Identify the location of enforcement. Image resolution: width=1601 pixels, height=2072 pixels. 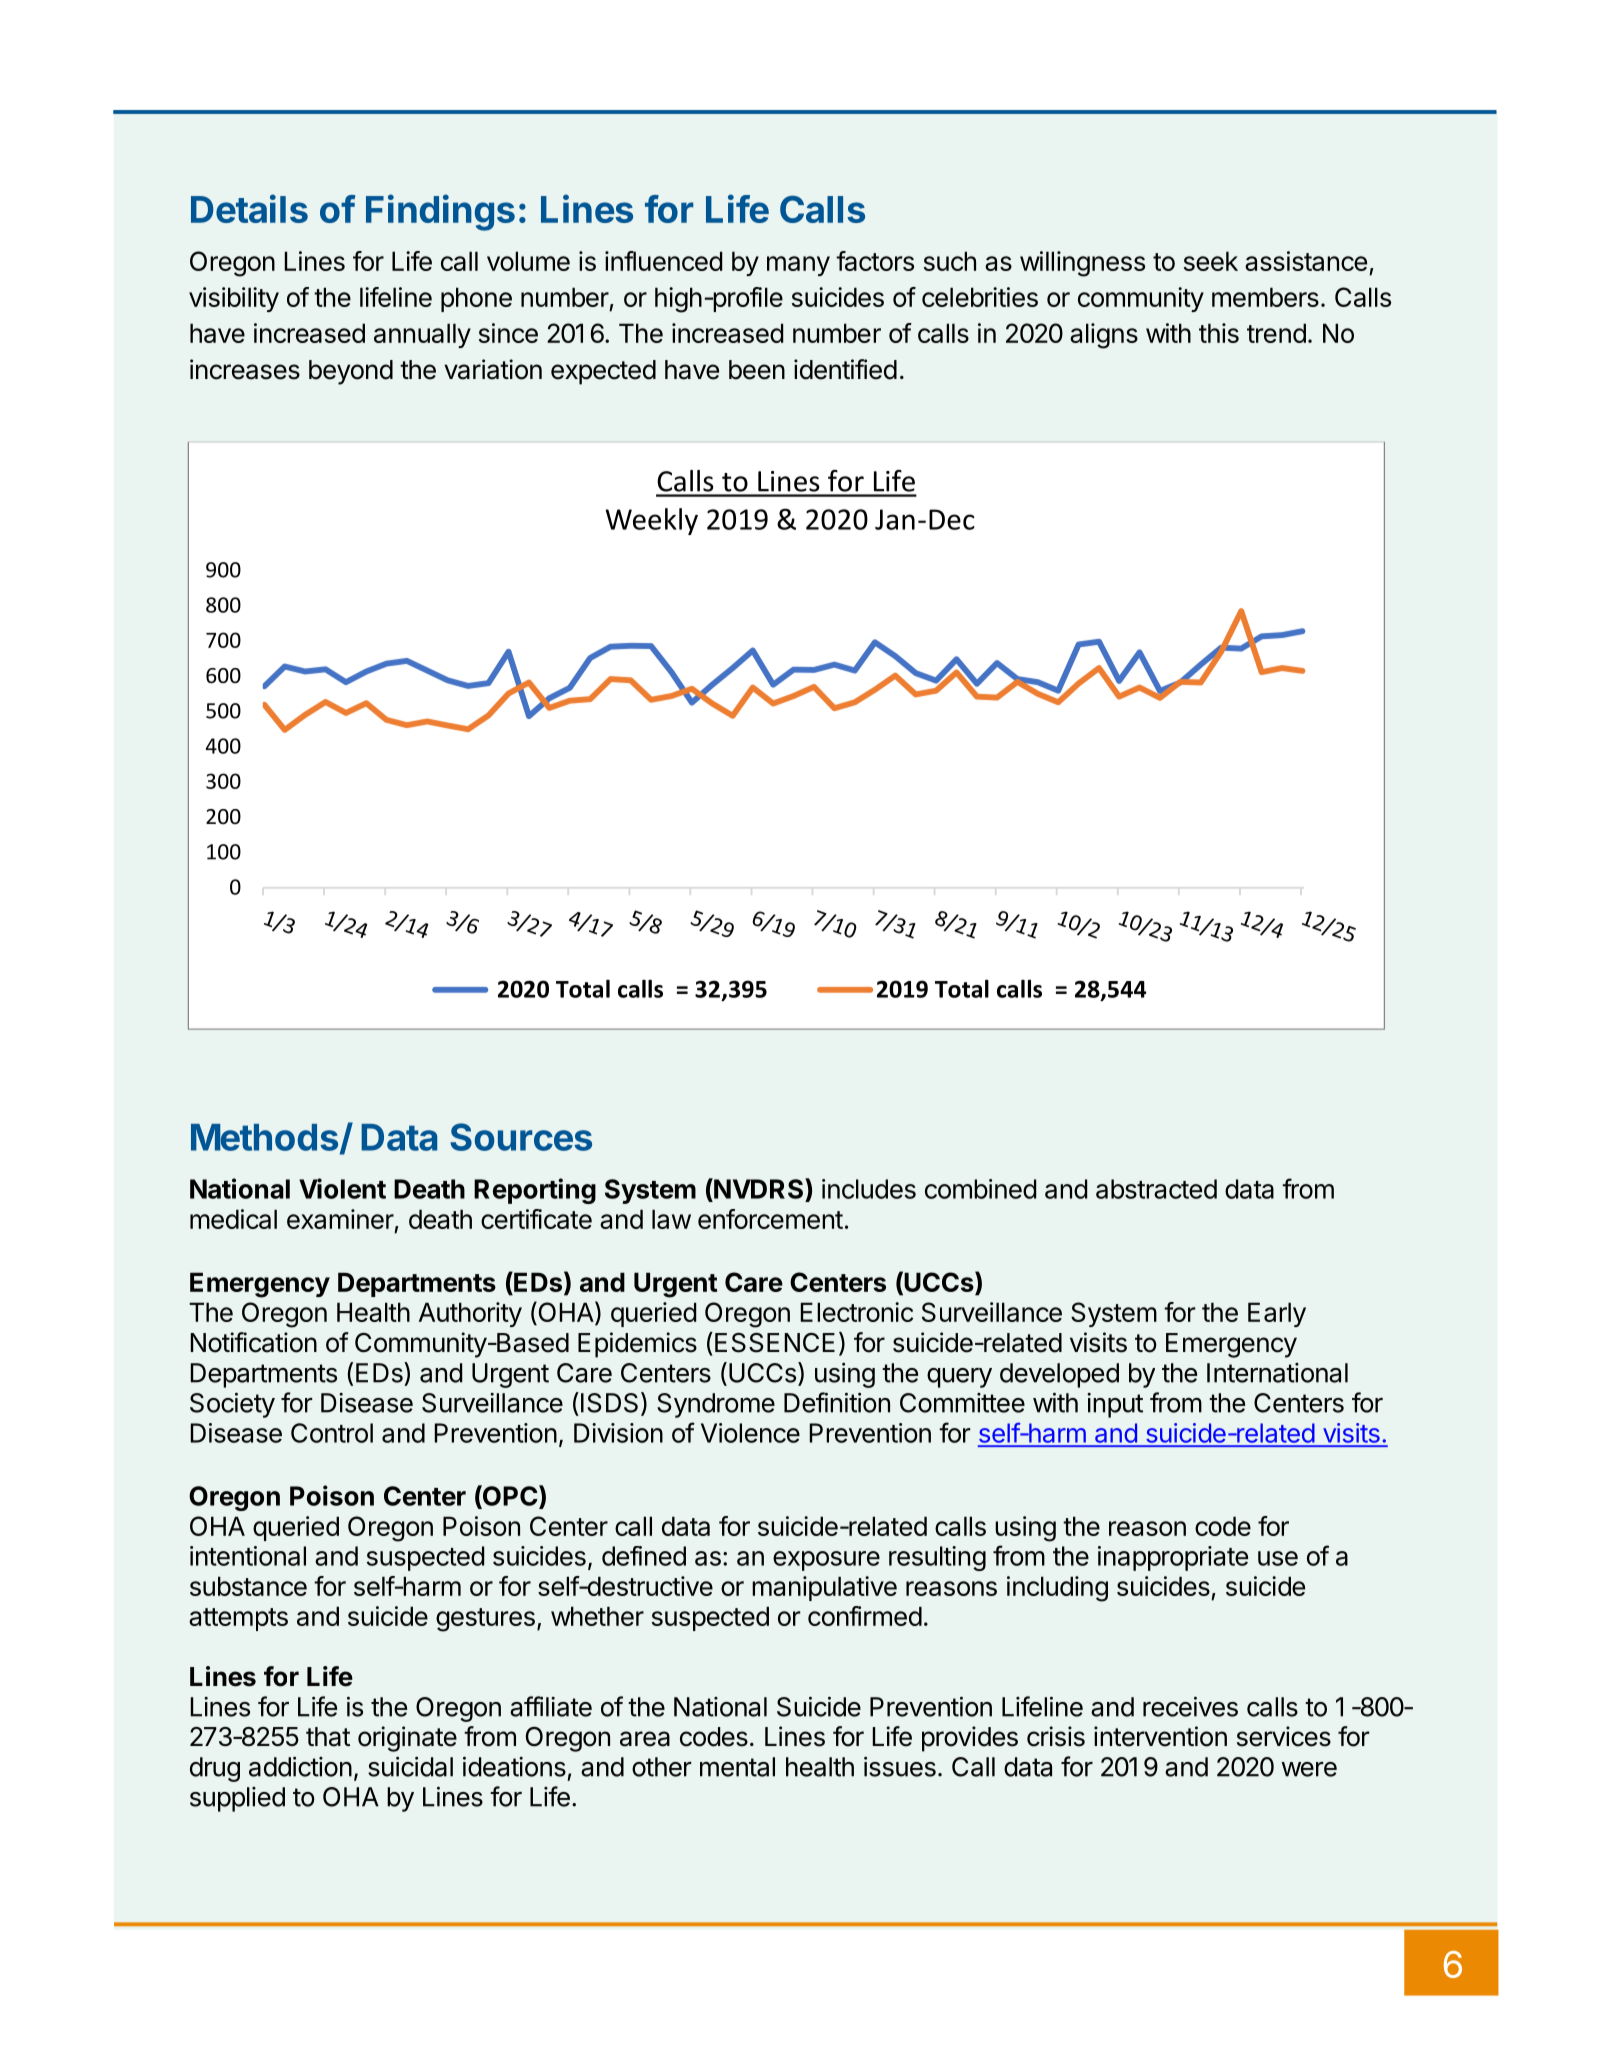
(770, 1219).
